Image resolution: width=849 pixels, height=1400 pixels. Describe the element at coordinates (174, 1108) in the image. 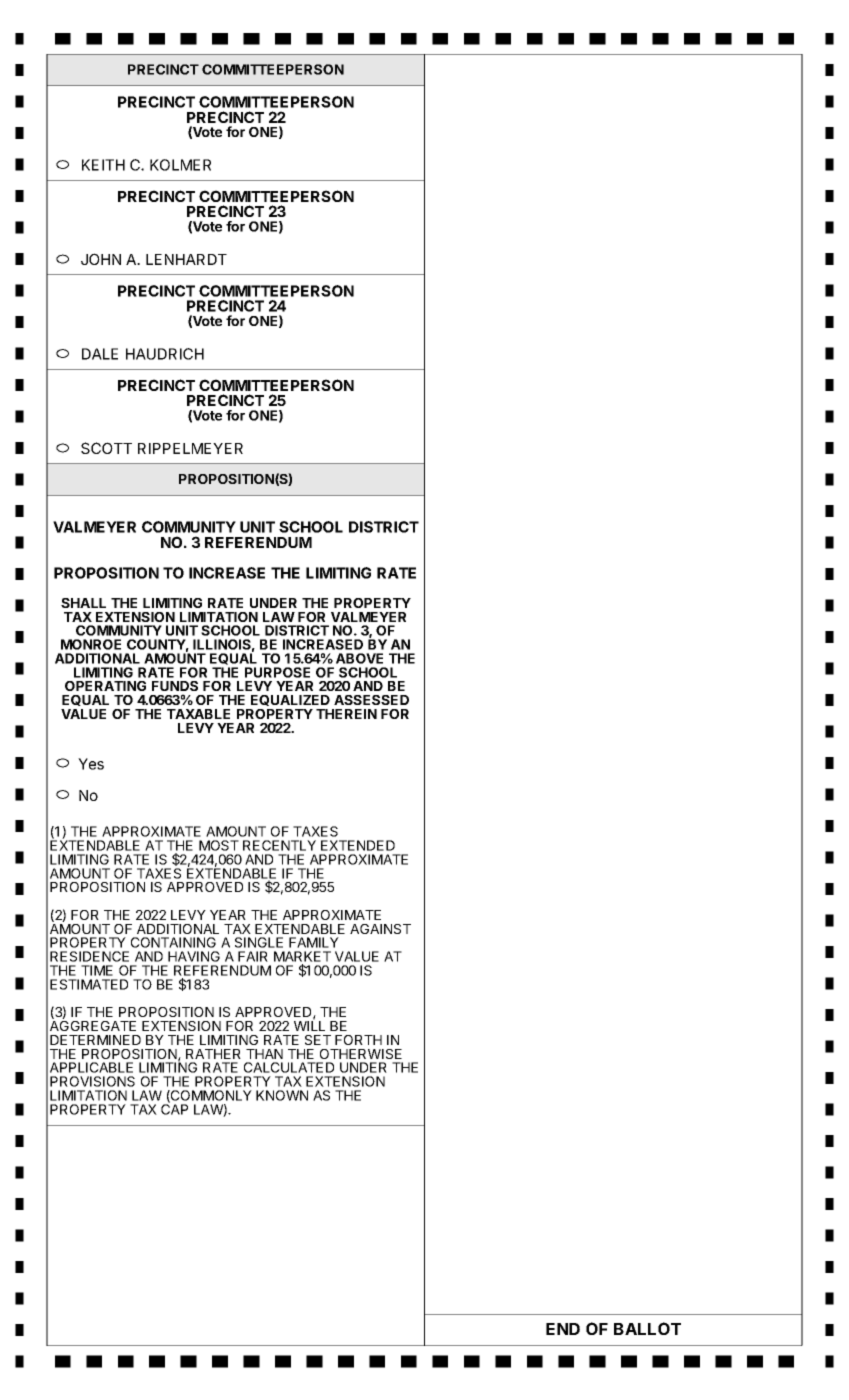

I see `CAP` at that location.
